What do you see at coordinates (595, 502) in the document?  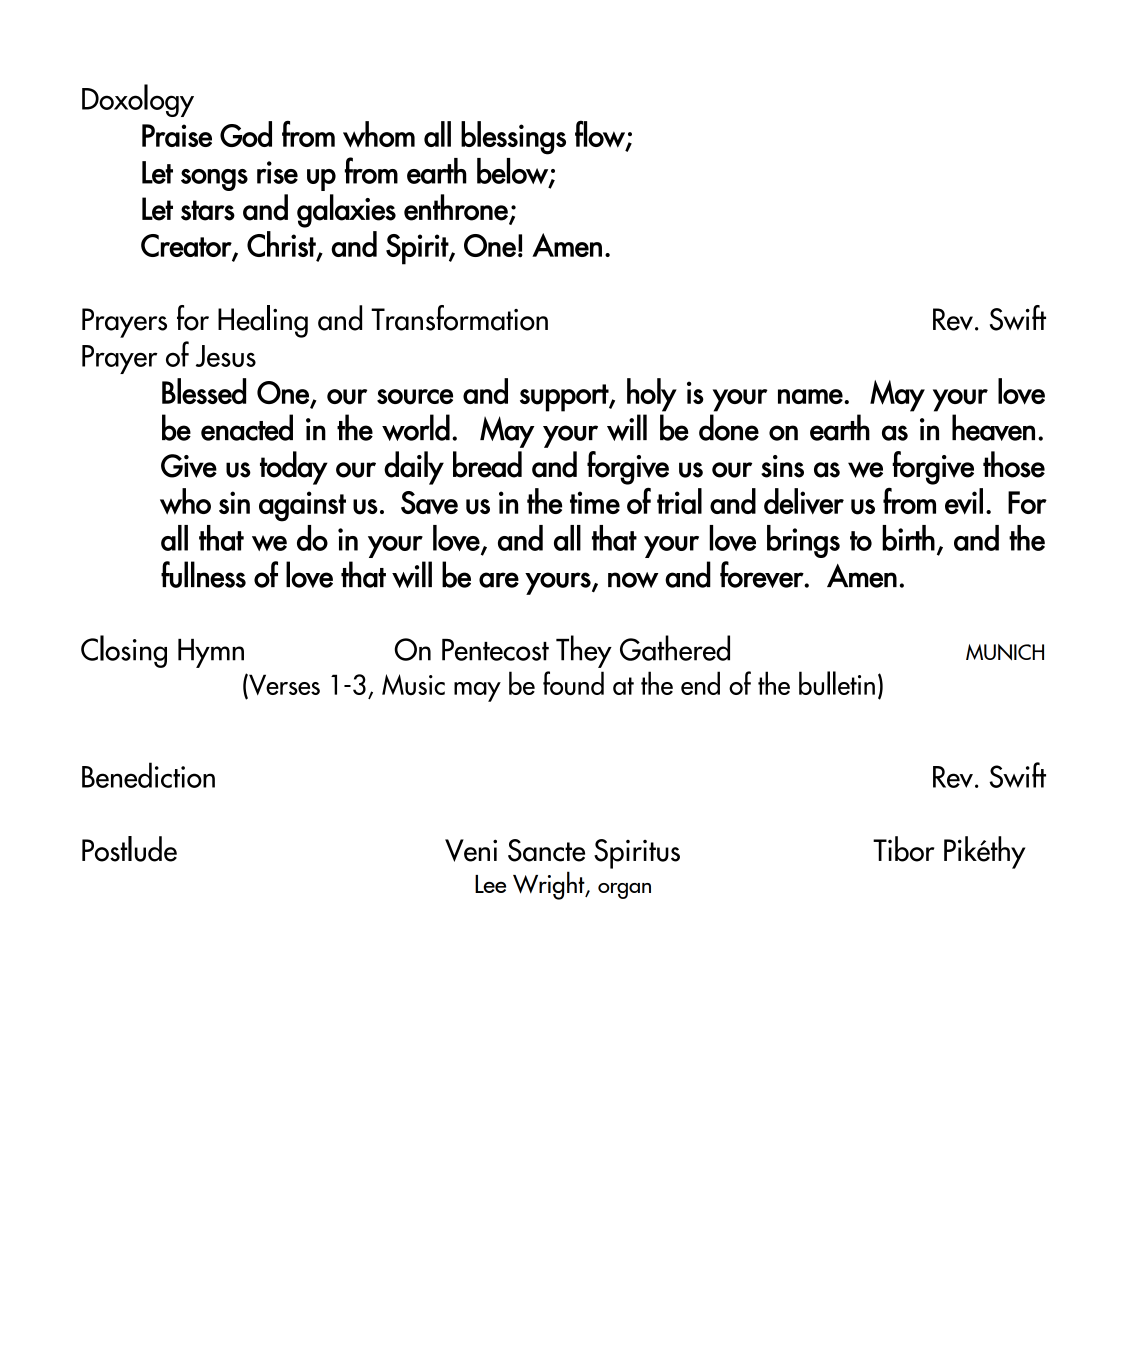 I see `time` at bounding box center [595, 502].
